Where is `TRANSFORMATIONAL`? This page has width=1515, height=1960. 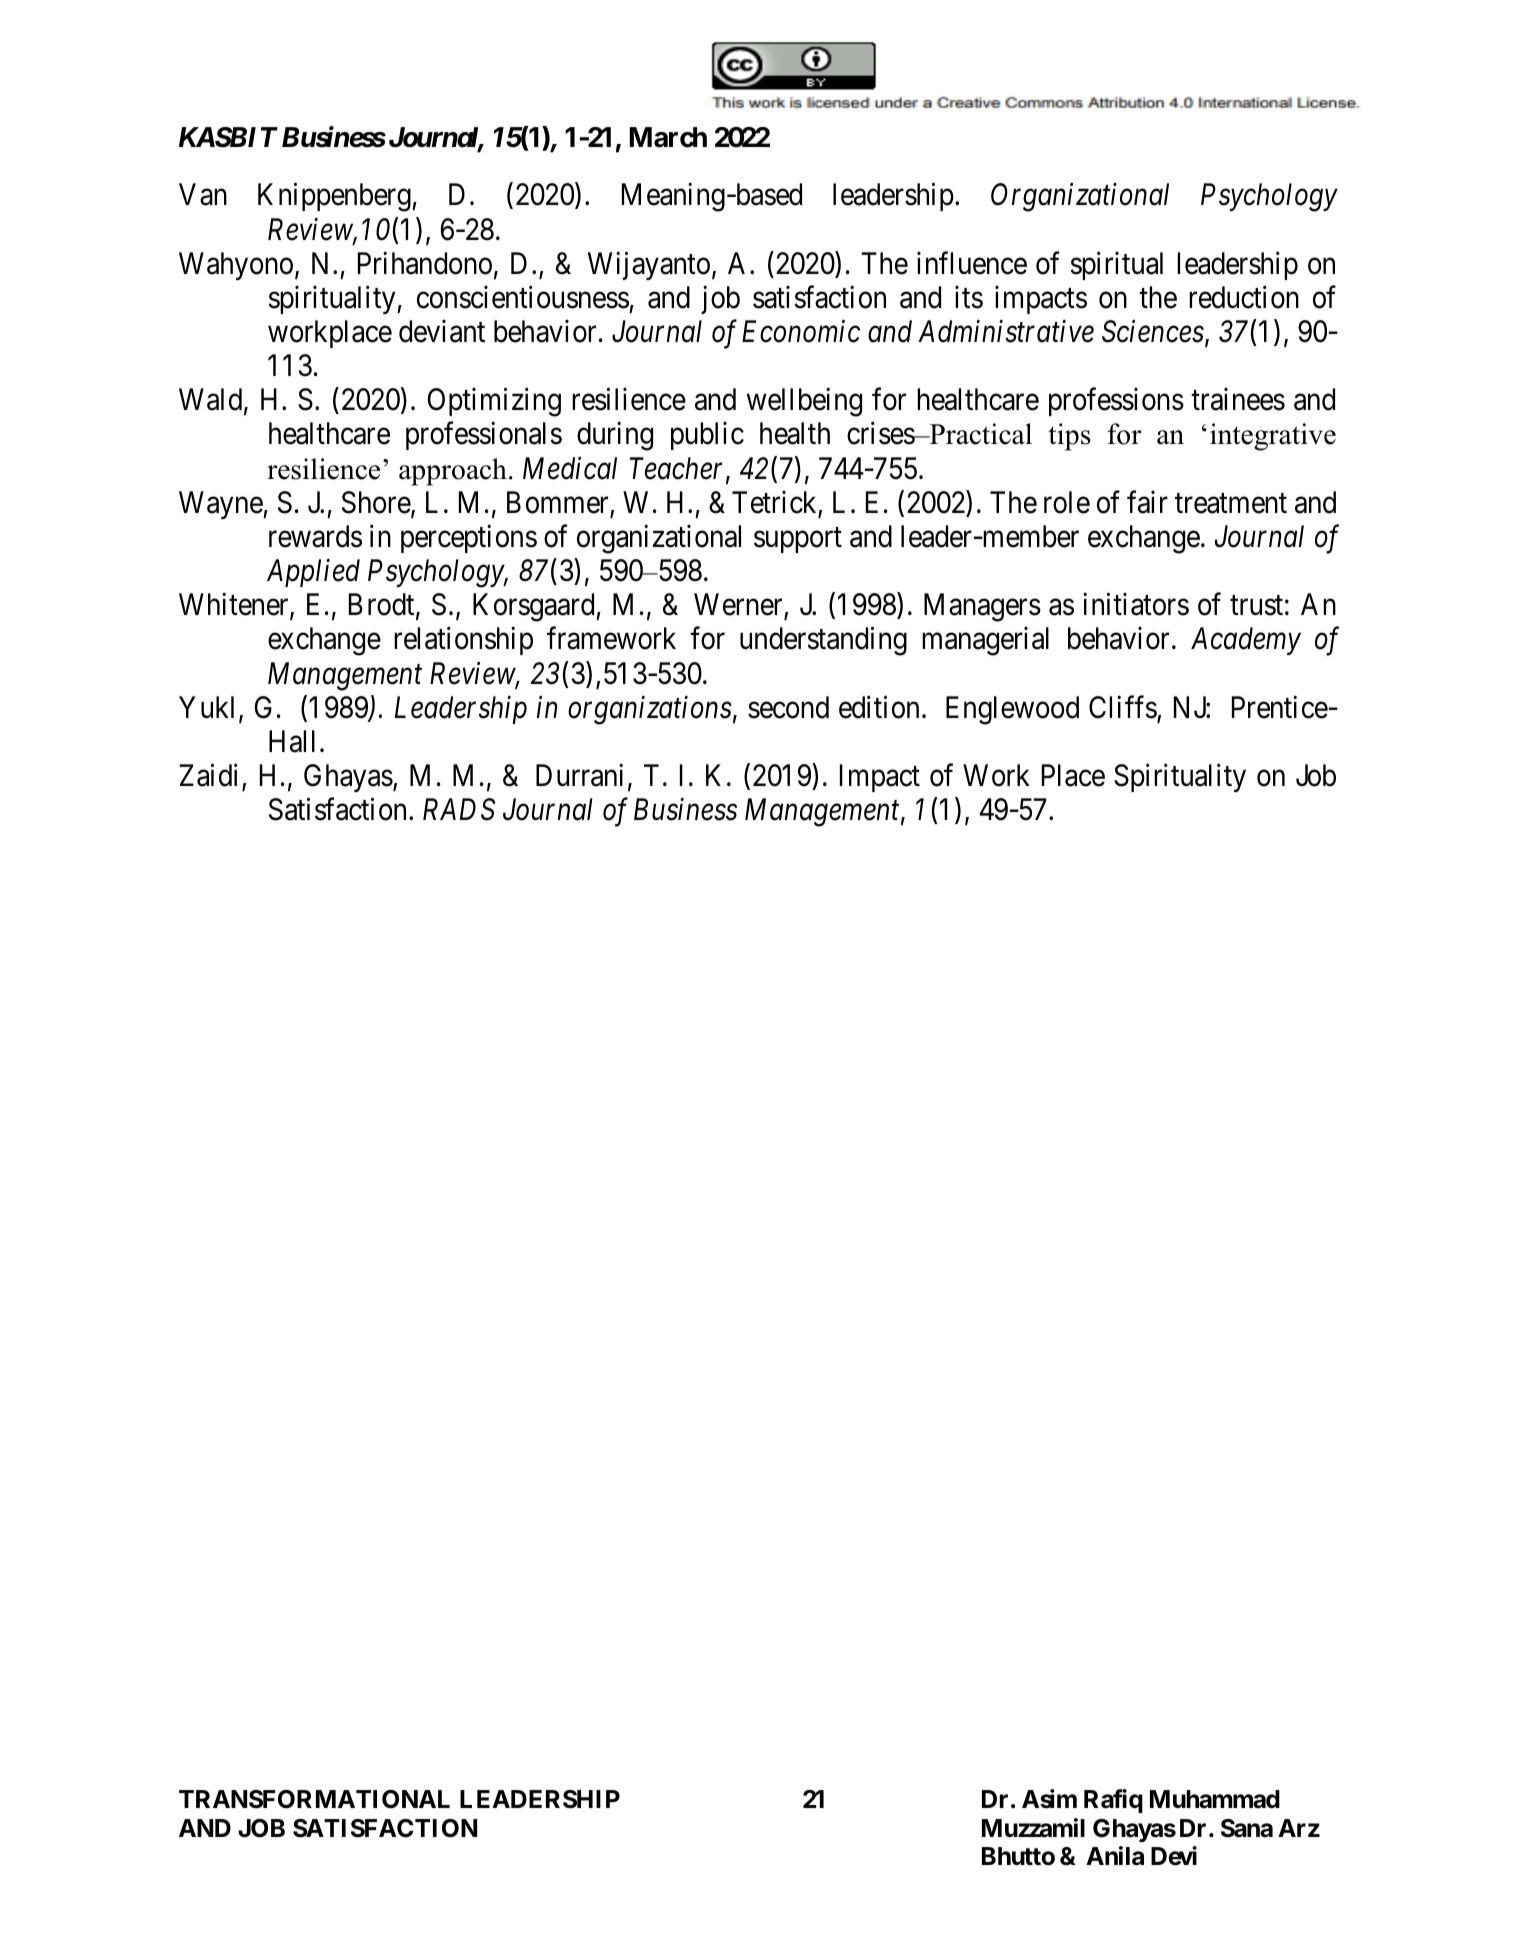
TRANSFORMATIONAL is located at coordinates (314, 1799).
